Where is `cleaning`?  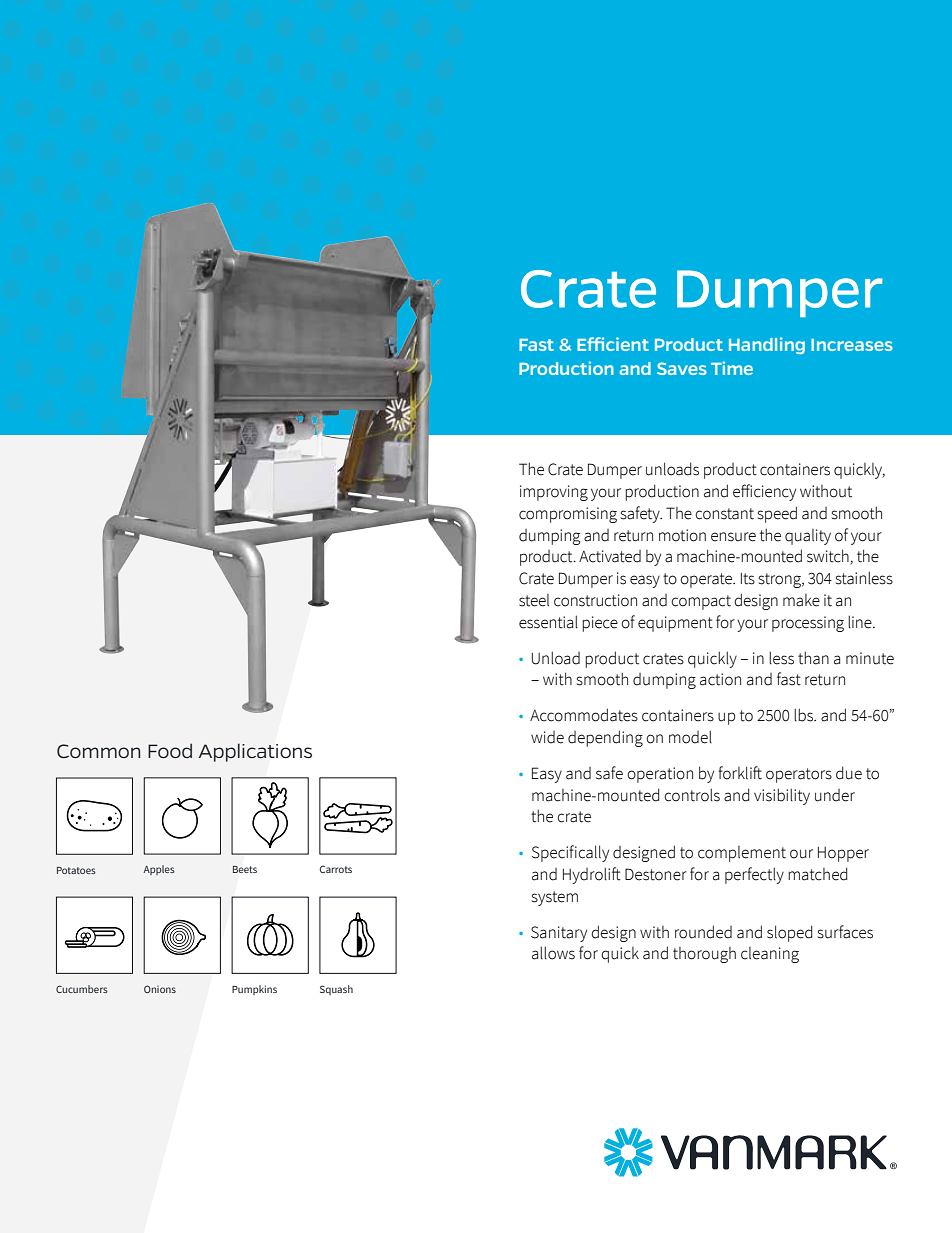 cleaning is located at coordinates (770, 955).
